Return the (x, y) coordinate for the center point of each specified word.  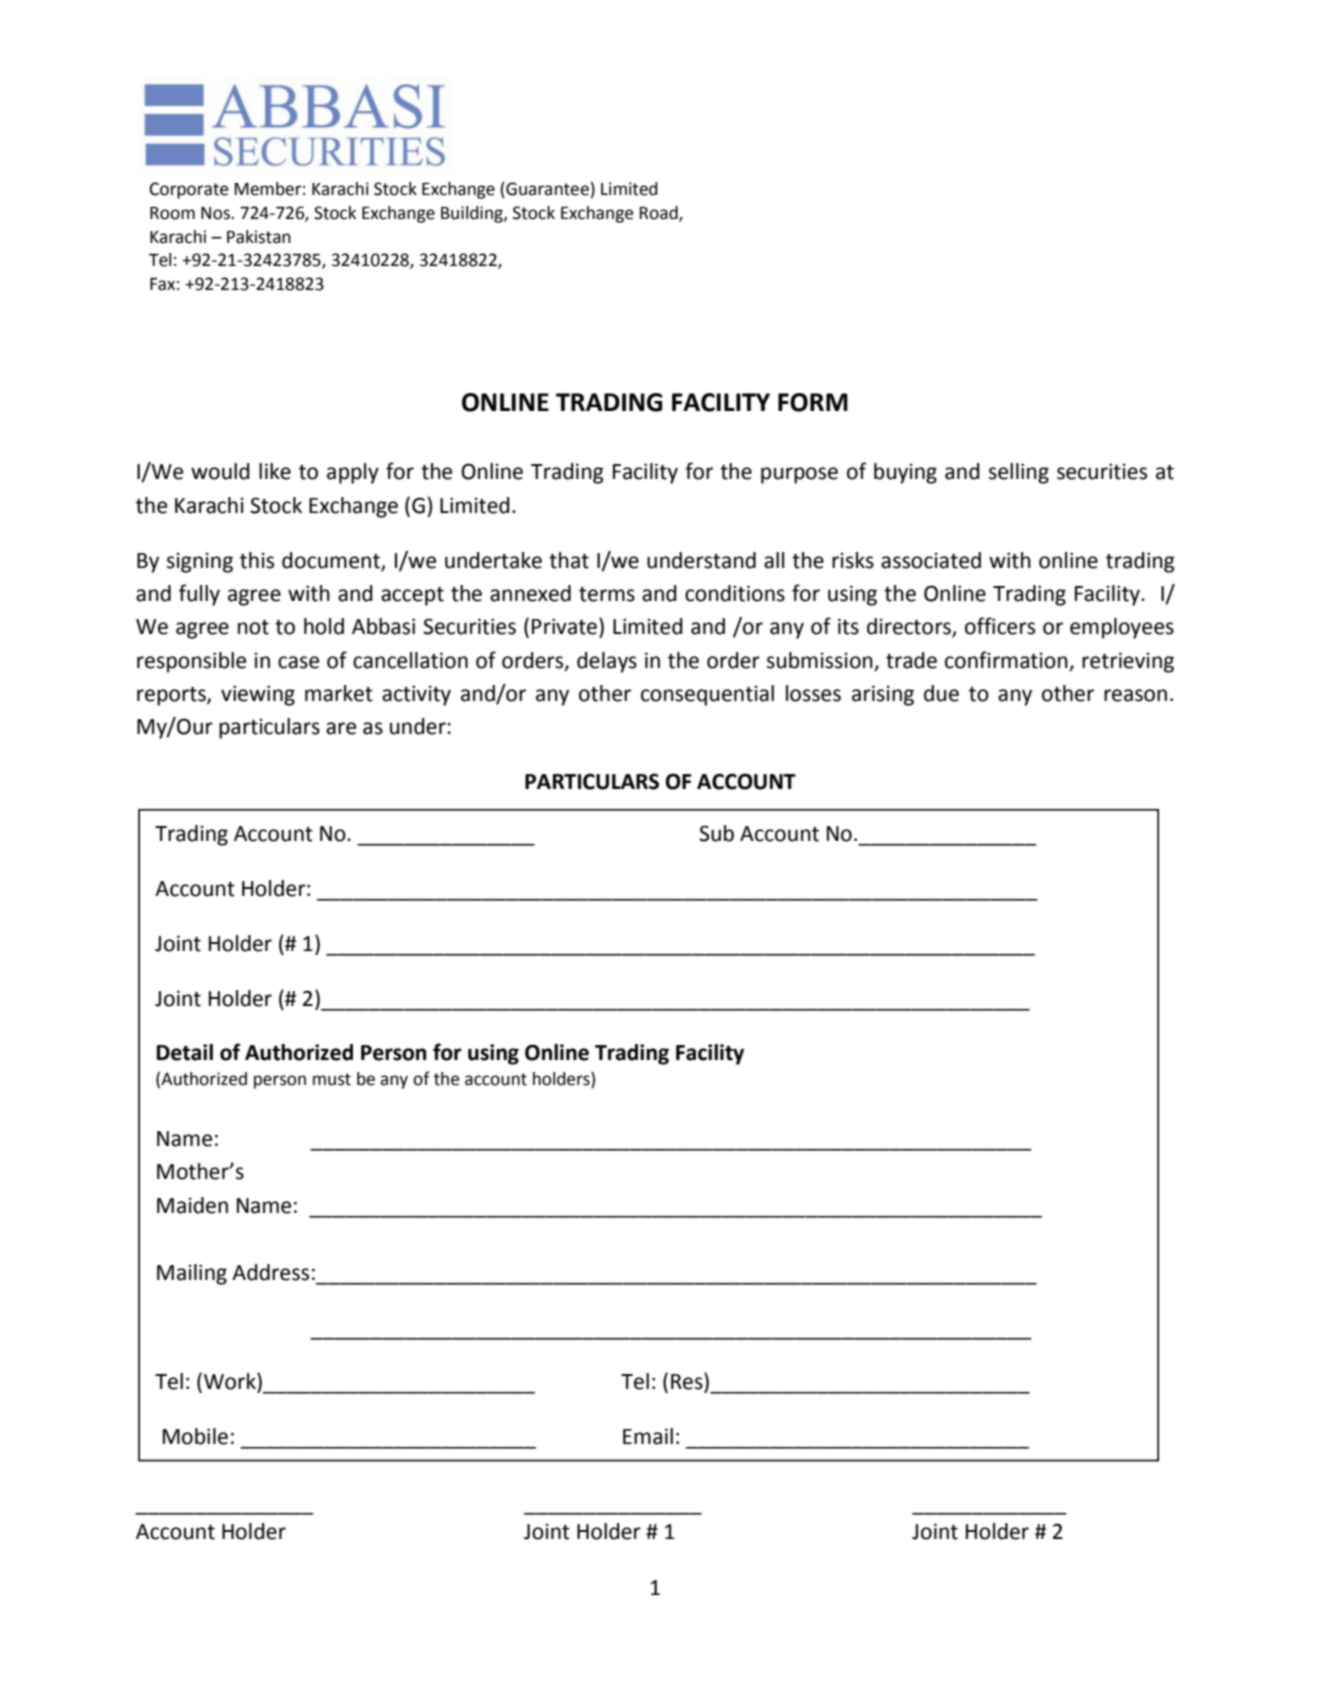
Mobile (195, 1436)
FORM (813, 402)
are (341, 728)
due (941, 693)
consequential (707, 695)
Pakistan (259, 237)
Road (660, 214)
